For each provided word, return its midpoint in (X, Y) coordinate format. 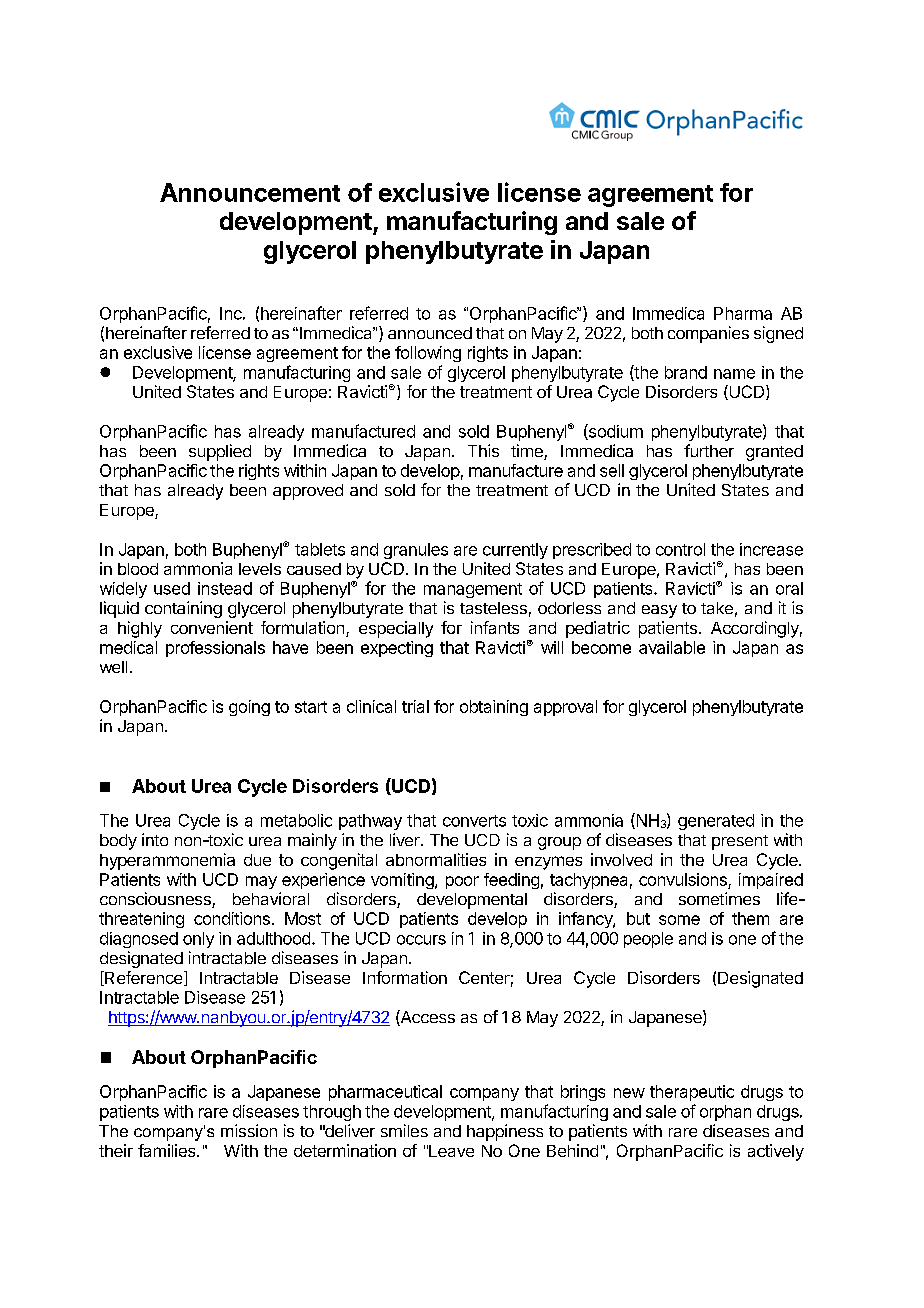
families (168, 1150)
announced (430, 333)
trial (415, 706)
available (672, 647)
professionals (215, 649)
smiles (404, 1130)
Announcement (250, 192)
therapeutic (692, 1093)
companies (708, 334)
